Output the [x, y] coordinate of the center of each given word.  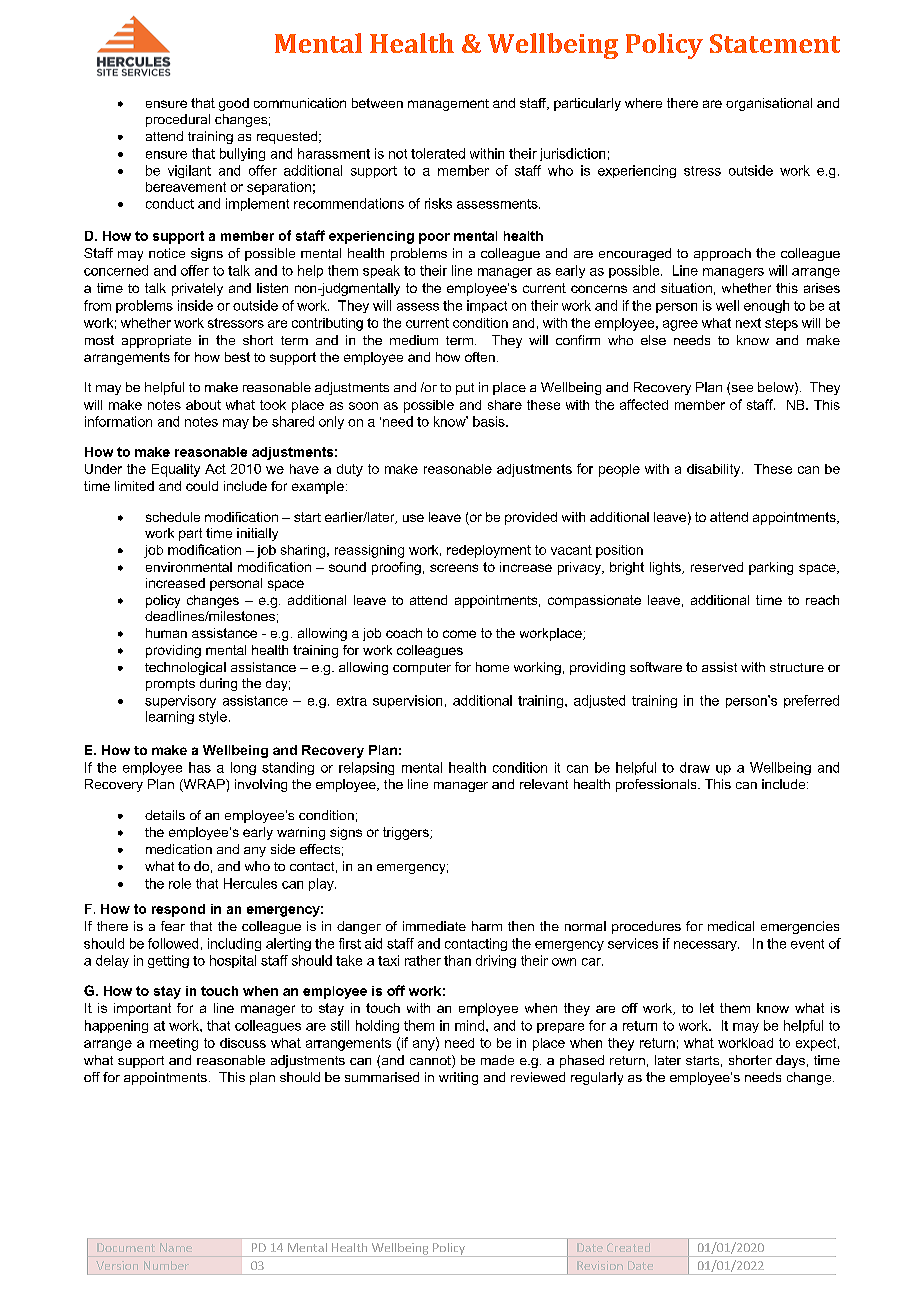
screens [454, 568]
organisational [769, 104]
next [748, 323]
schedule [173, 517]
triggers [407, 833]
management [448, 105]
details [165, 815]
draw [695, 767]
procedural [178, 120]
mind [469, 1025]
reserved [717, 567]
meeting [174, 1044]
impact [487, 306]
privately [197, 289]
